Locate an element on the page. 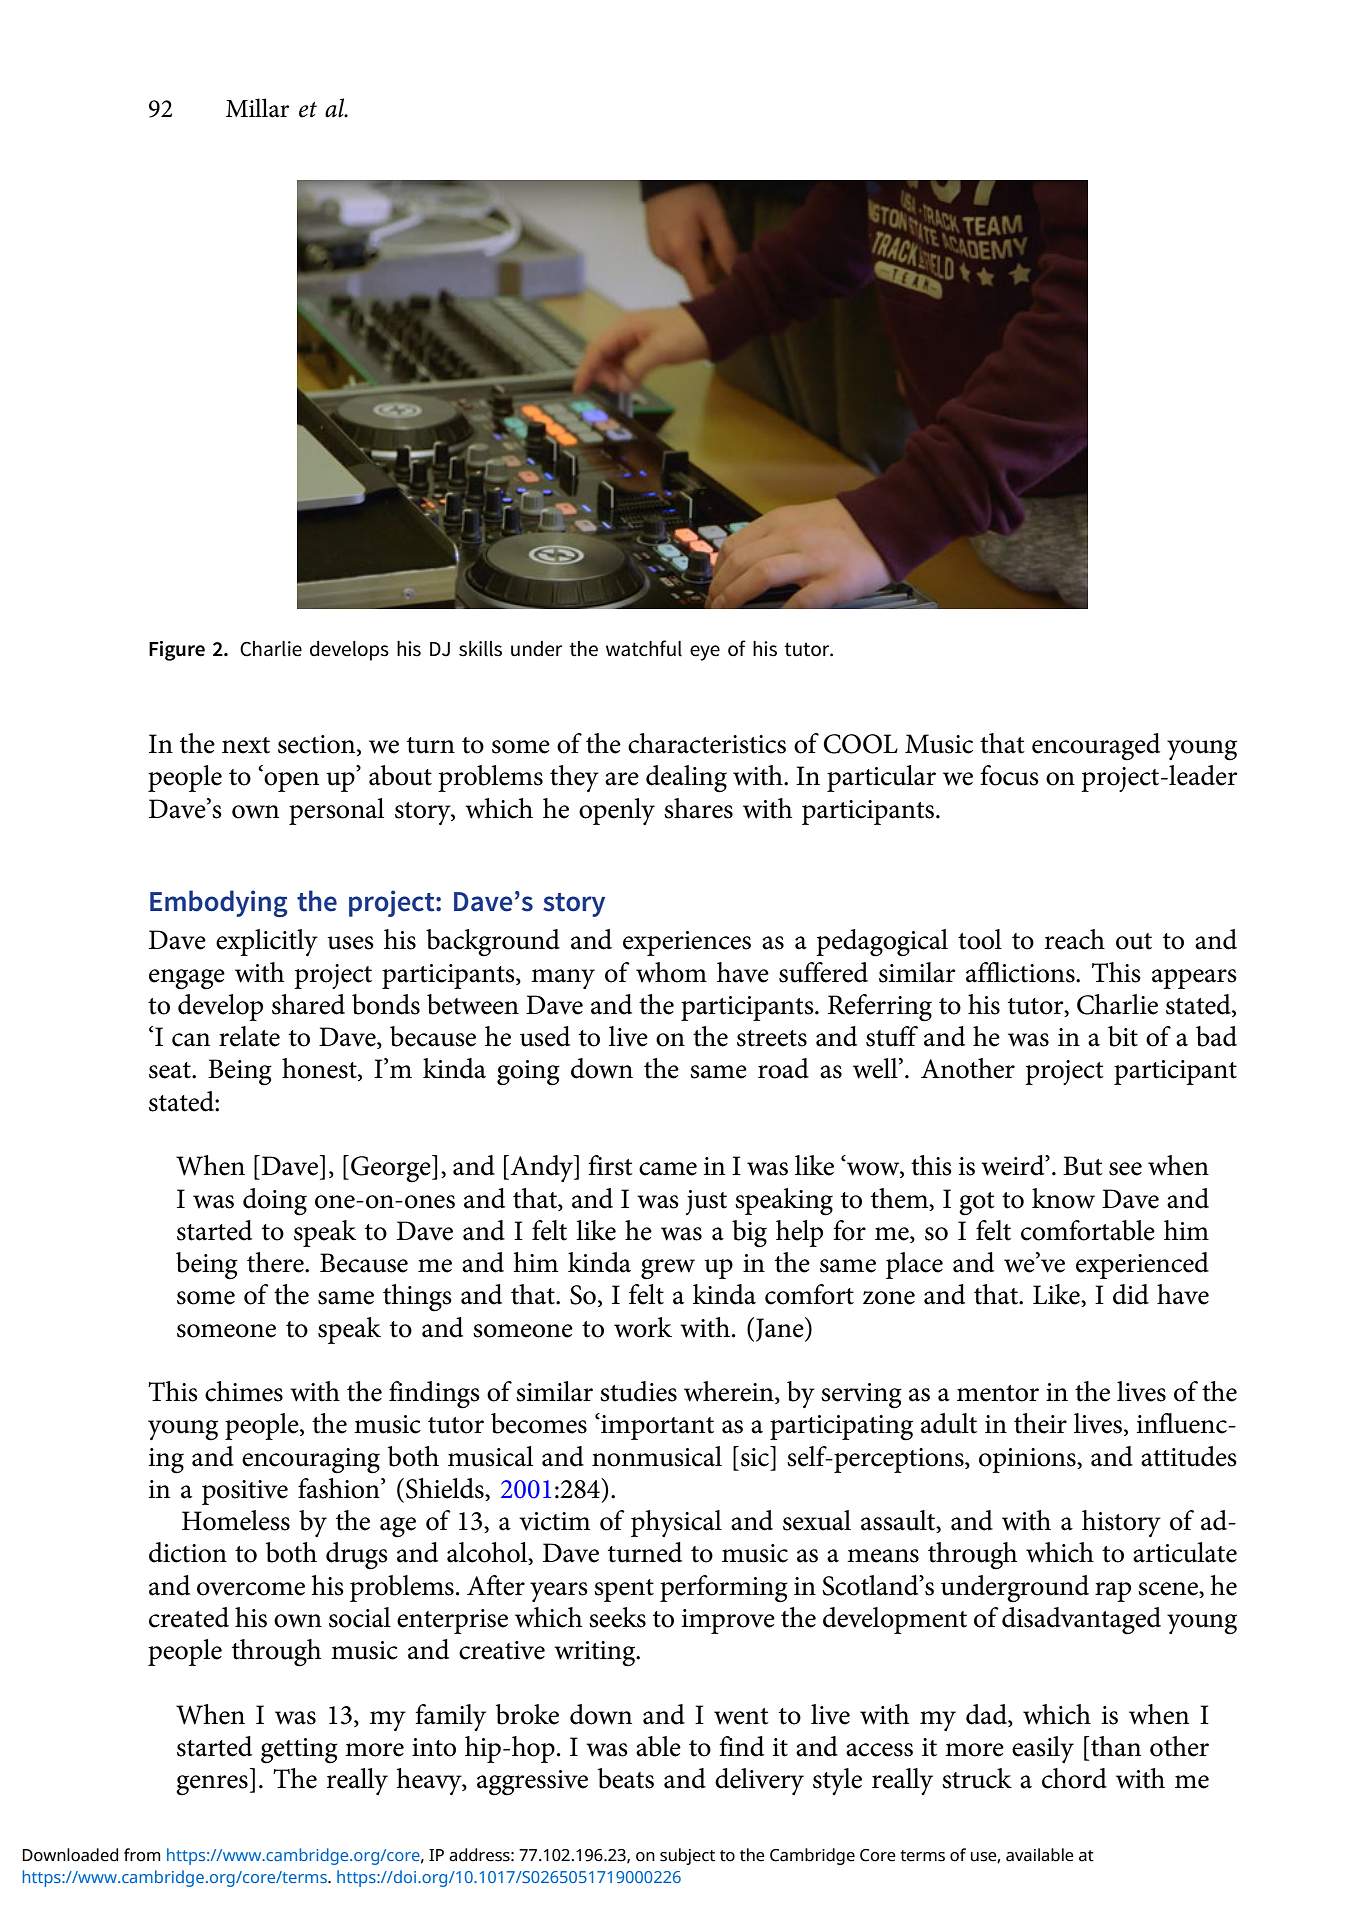 This page has height=1922, width=1354. chord is located at coordinates (1074, 1778).
